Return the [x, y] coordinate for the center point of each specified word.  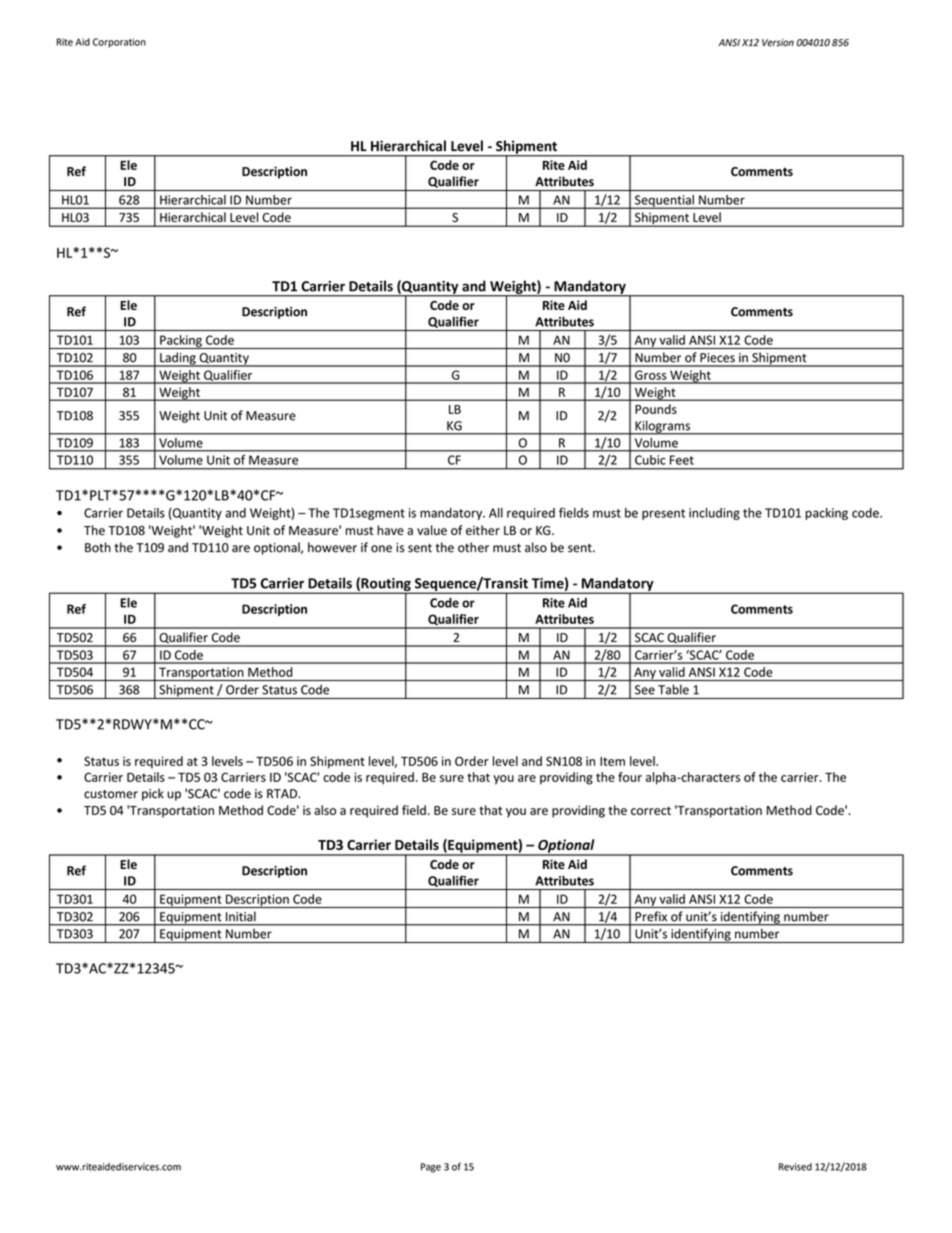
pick [153, 794]
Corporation [119, 43]
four [630, 777]
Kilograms [662, 427]
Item [612, 761]
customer [111, 794]
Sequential [664, 202]
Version [778, 43]
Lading [178, 359]
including [714, 514]
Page [431, 1168]
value [432, 530]
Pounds [656, 409]
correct [651, 810]
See [645, 690]
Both [98, 547]
